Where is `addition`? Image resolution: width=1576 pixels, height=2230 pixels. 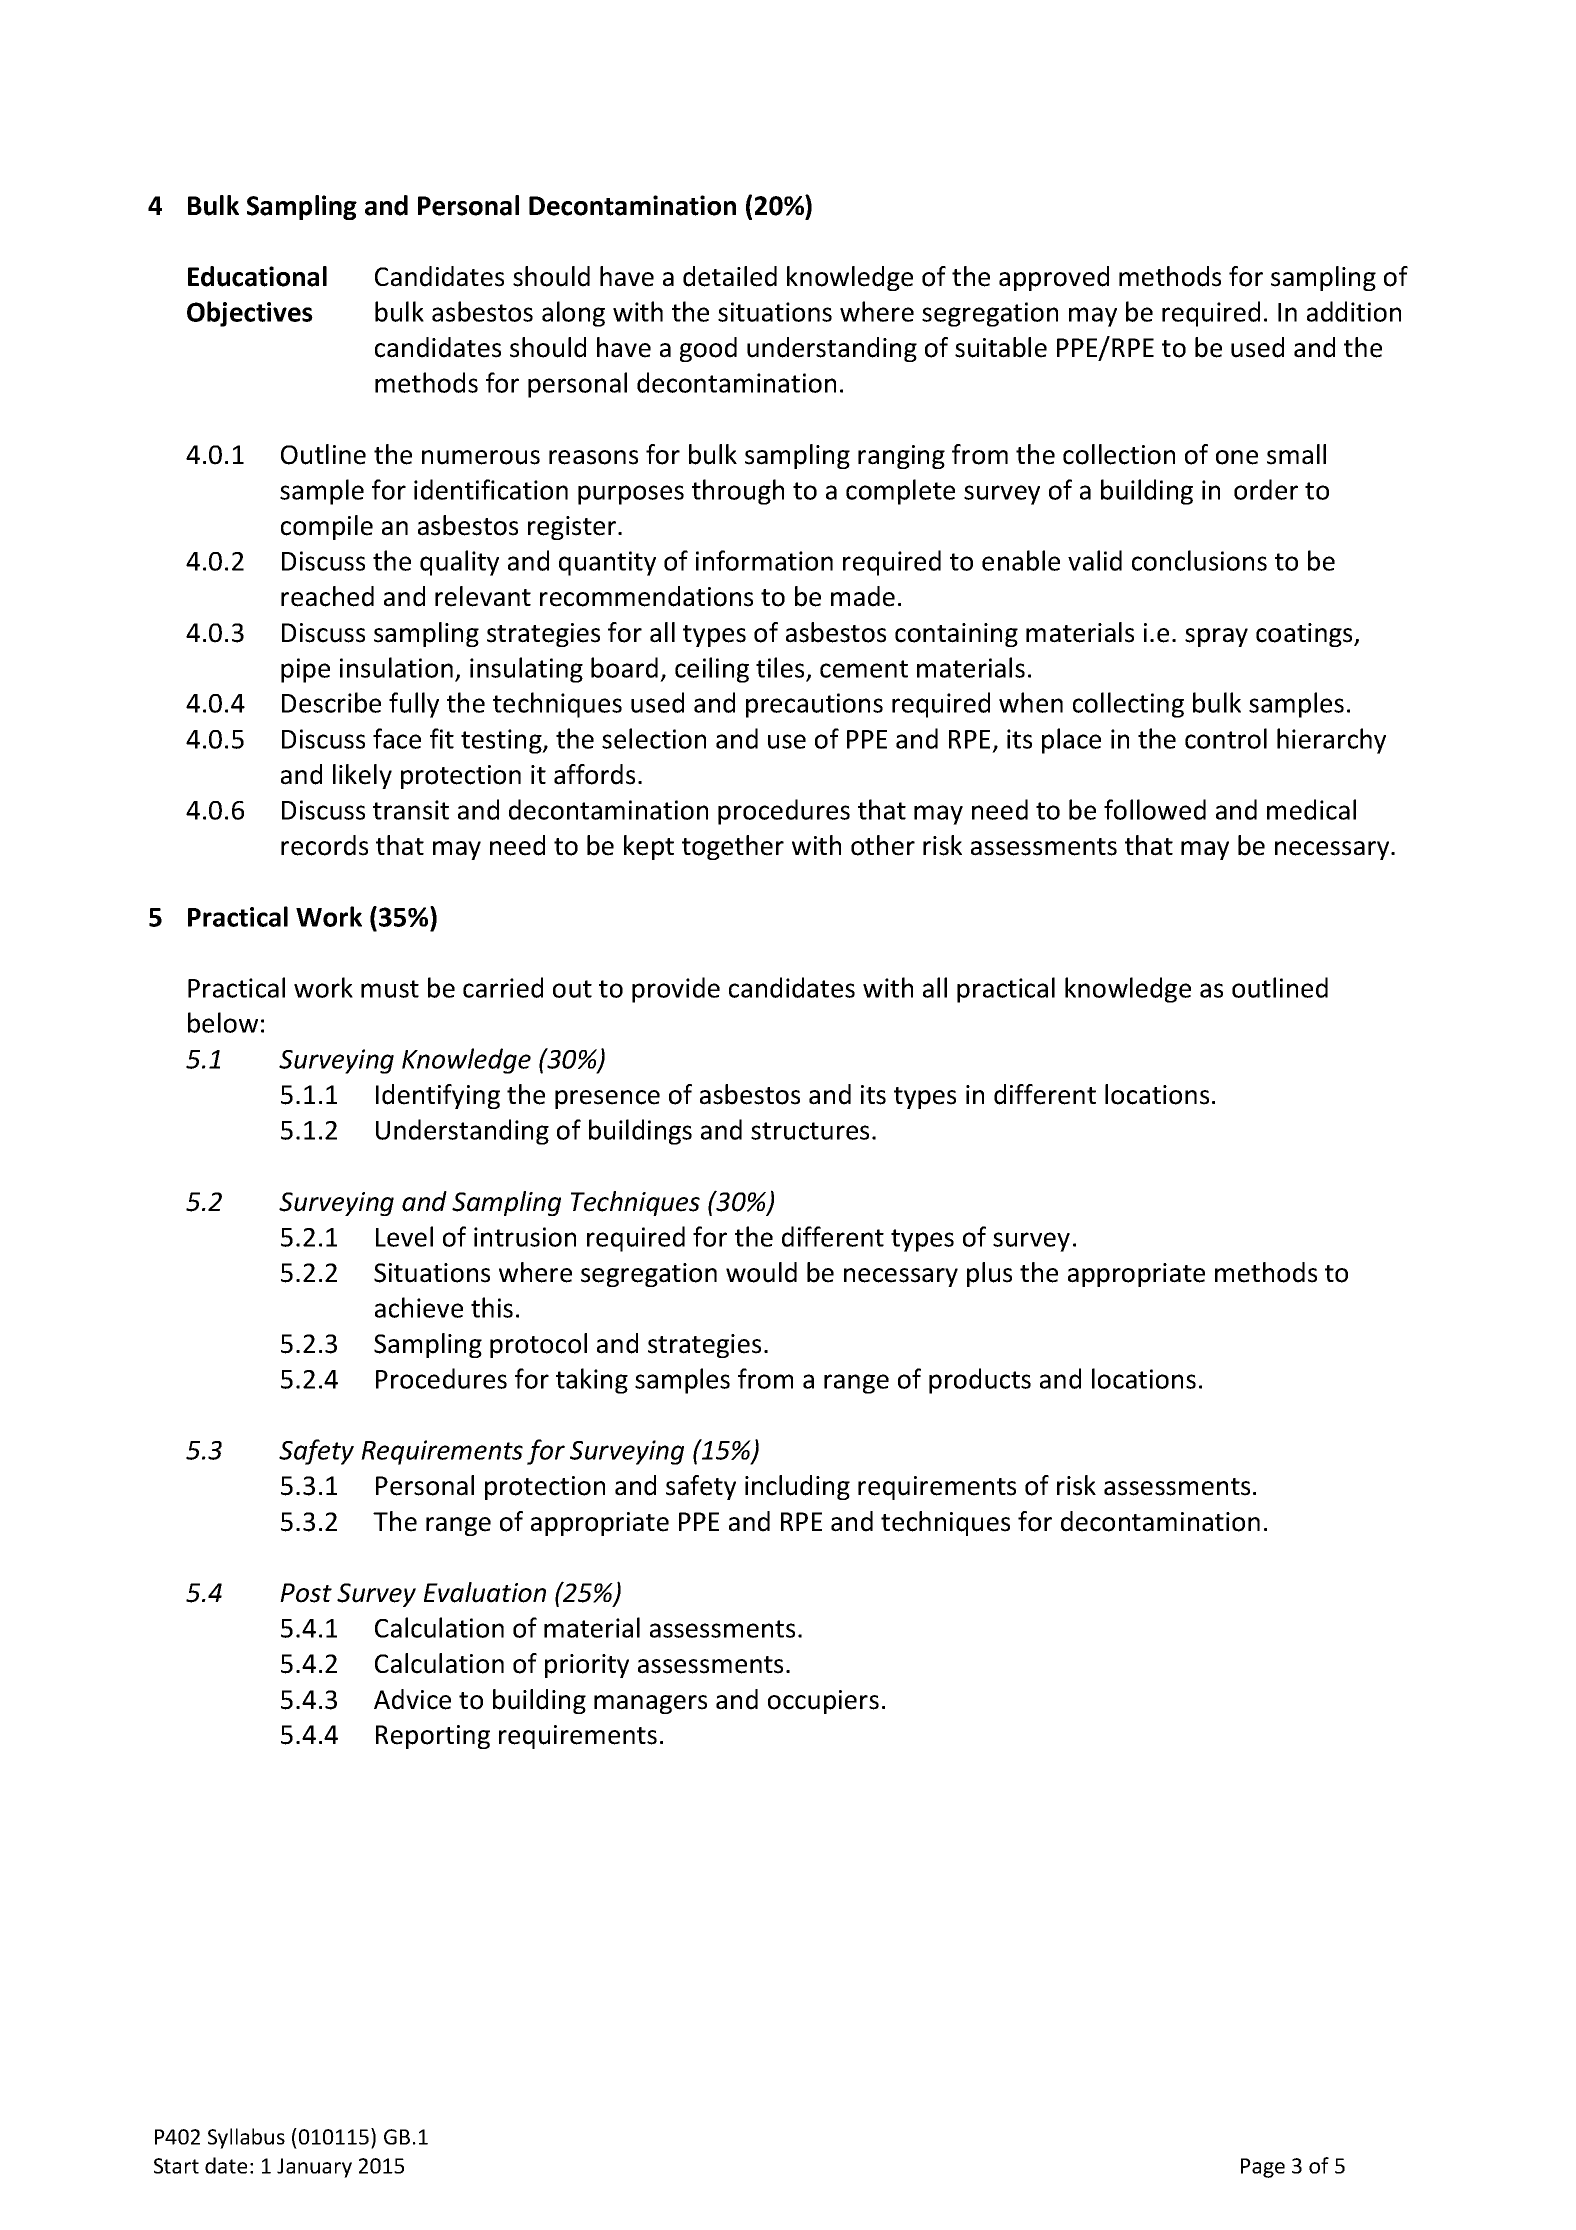 addition is located at coordinates (1354, 311).
